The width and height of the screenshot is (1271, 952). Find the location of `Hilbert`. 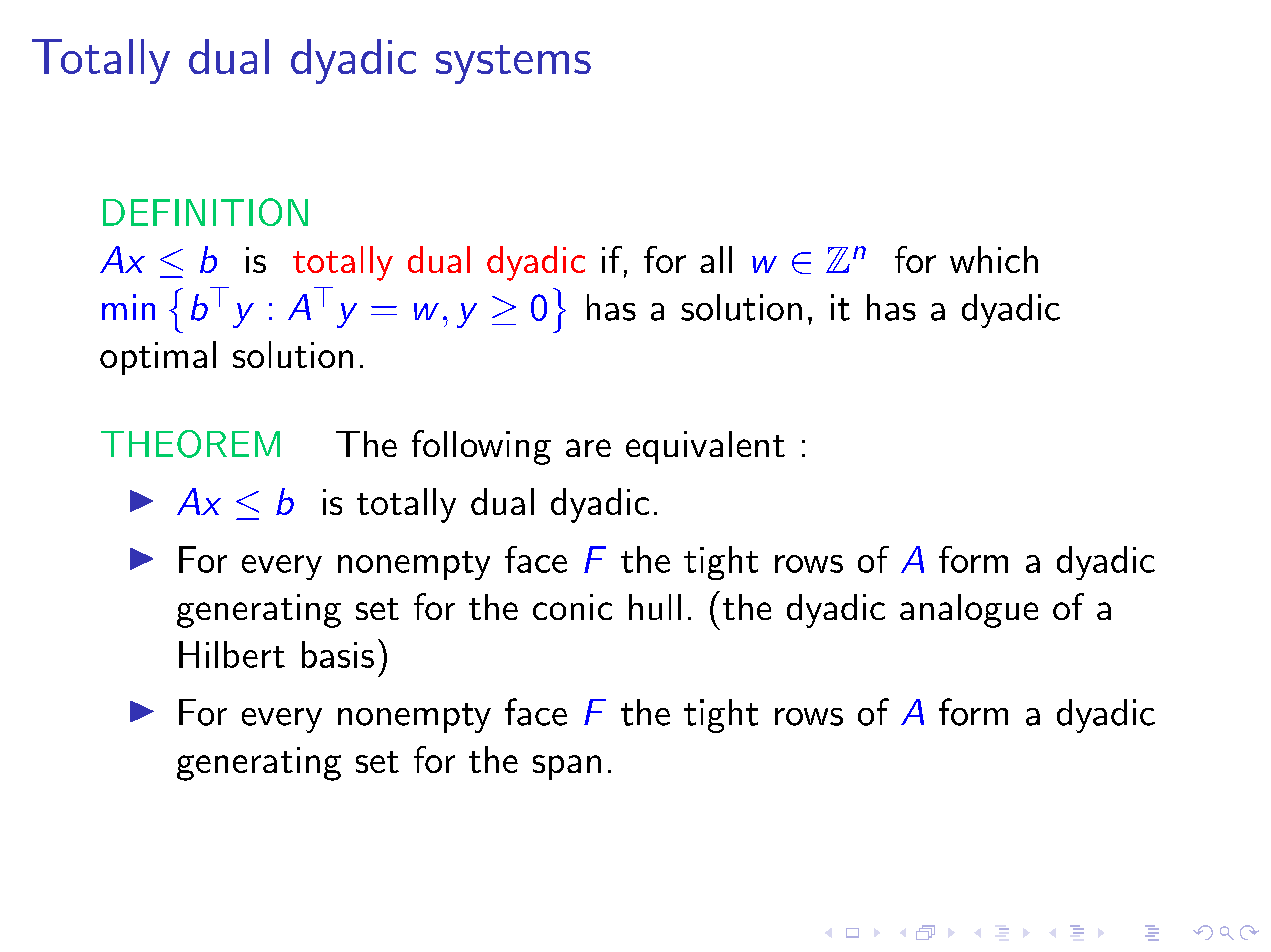

Hilbert is located at coordinates (232, 654).
